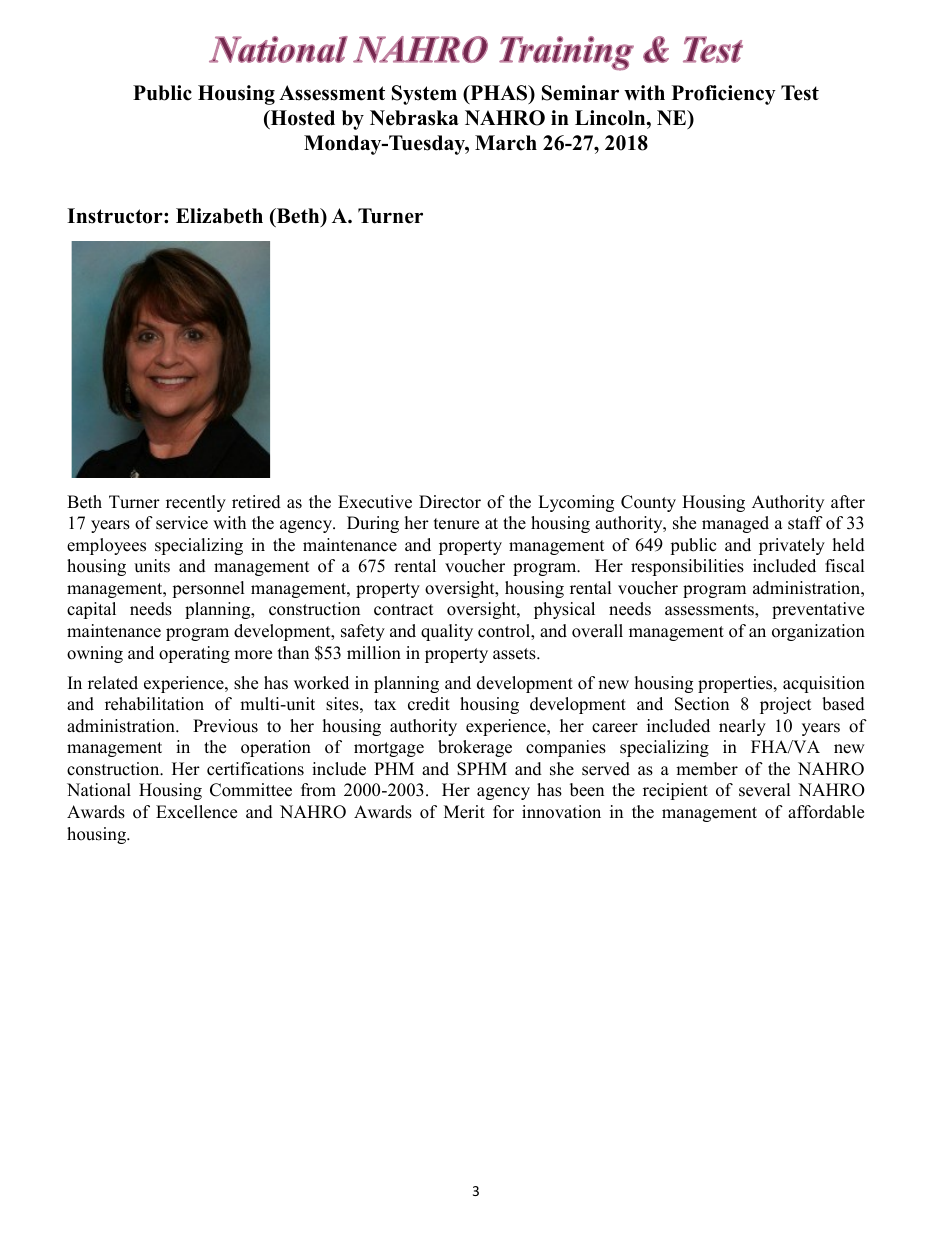 This image has height=1233, width=952. Describe the element at coordinates (464, 812) in the image. I see `Merit` at that location.
